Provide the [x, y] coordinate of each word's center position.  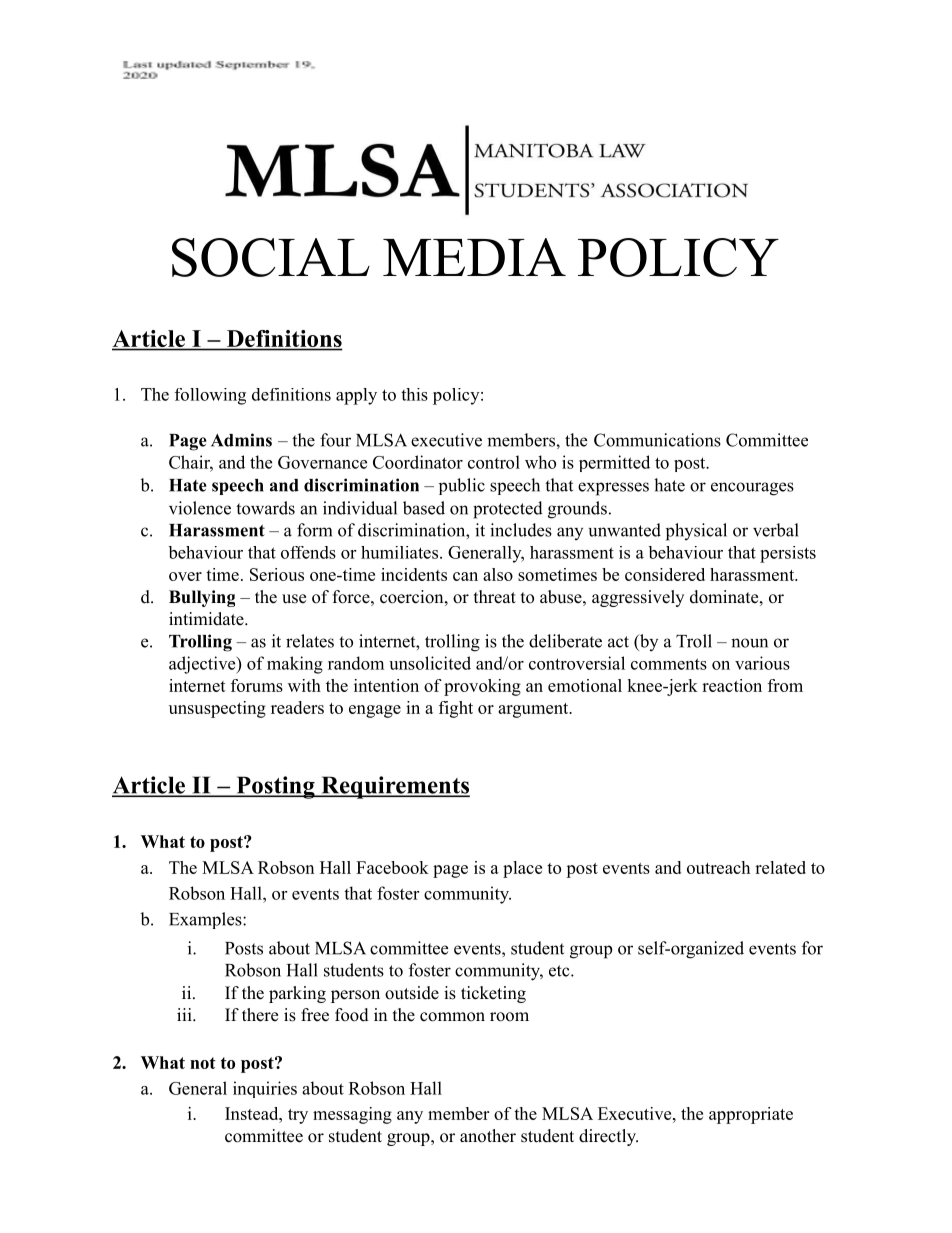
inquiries [265, 1089]
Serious [277, 574]
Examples [206, 920]
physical [696, 532]
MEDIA [474, 257]
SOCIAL [271, 257]
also [498, 574]
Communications [657, 440]
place [522, 869]
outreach [718, 867]
